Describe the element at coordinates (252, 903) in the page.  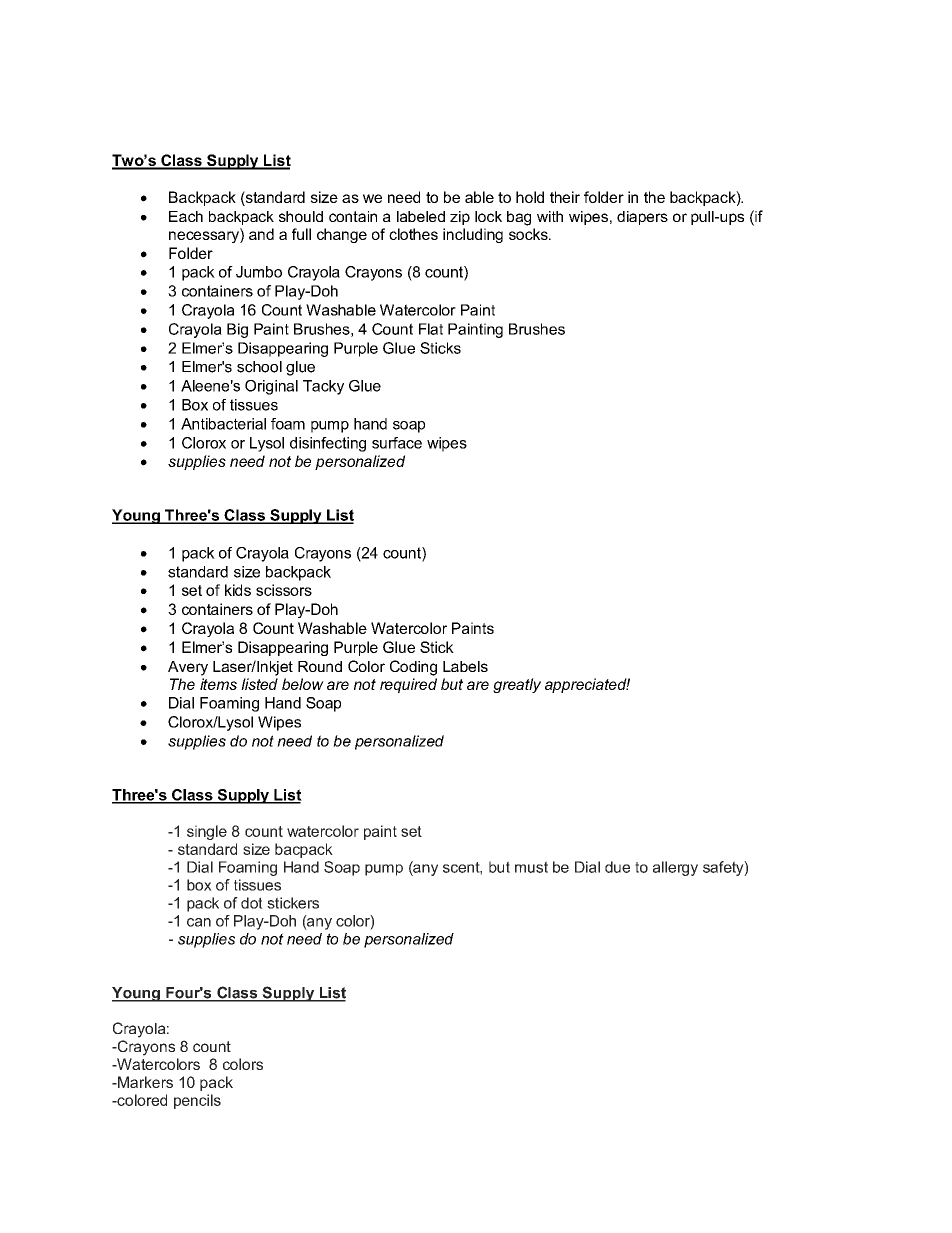
I see `dot` at that location.
